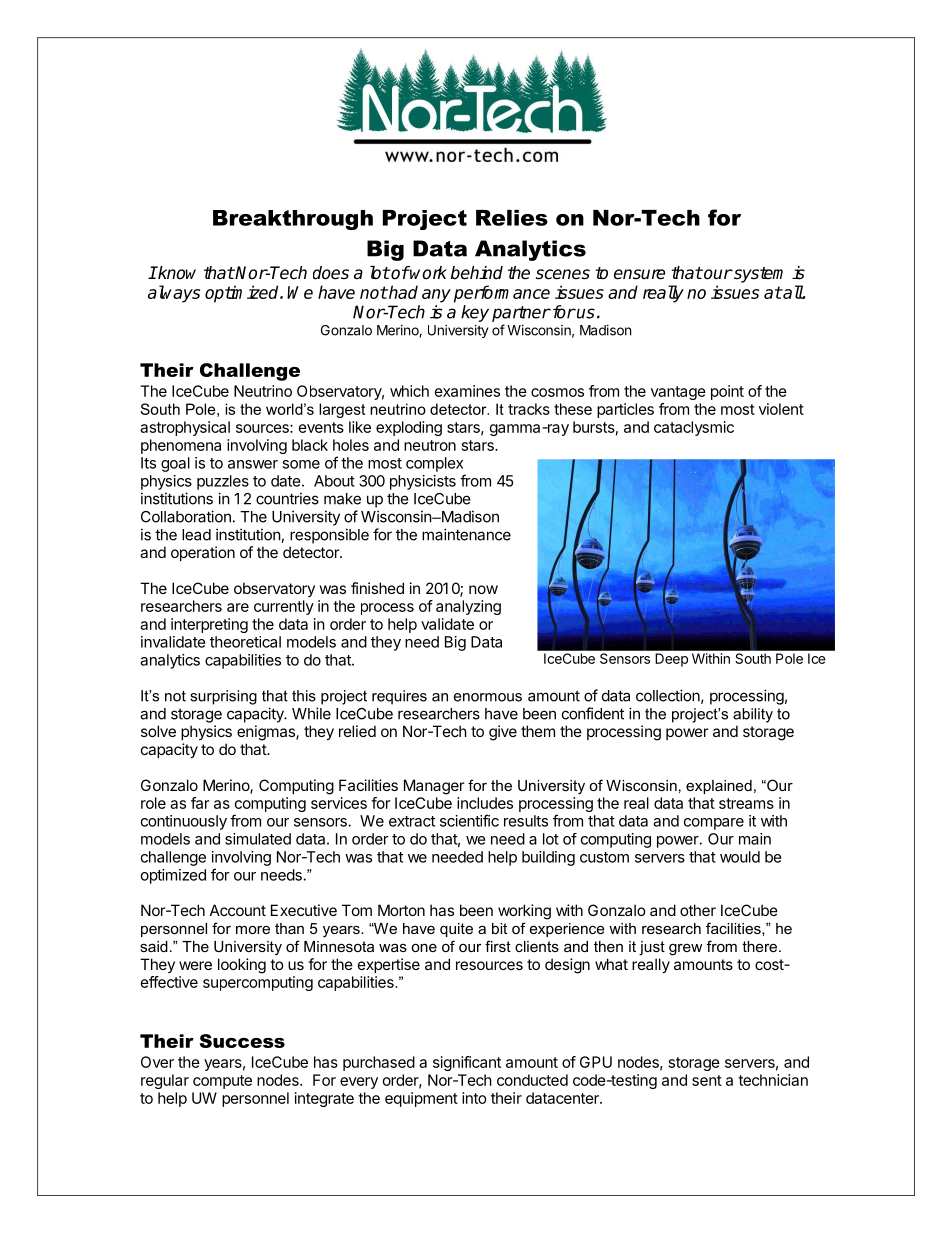 Image resolution: width=952 pixels, height=1233 pixels. Describe the element at coordinates (423, 482) in the image. I see `physicists` at that location.
